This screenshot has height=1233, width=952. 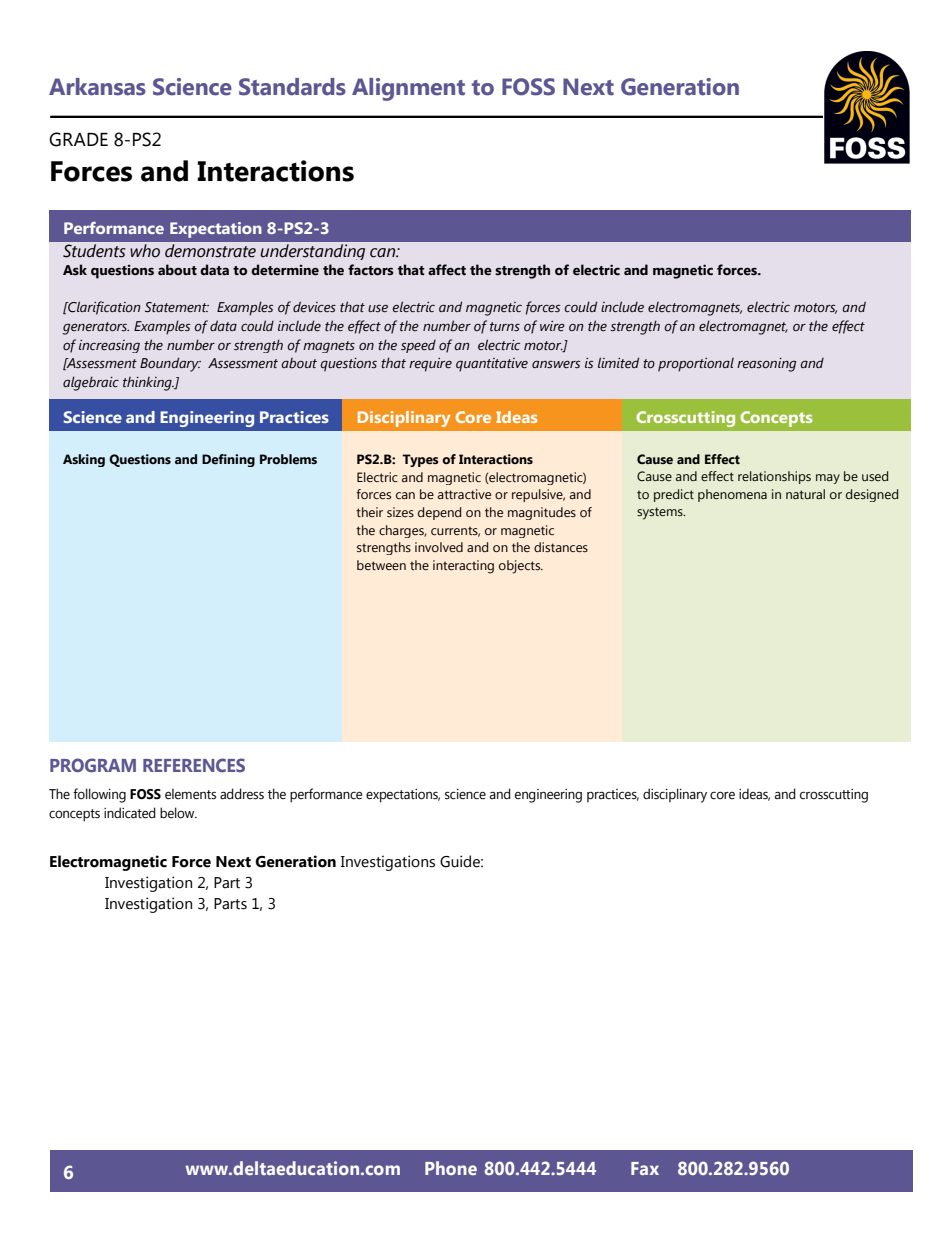 What do you see at coordinates (463, 567) in the screenshot?
I see `interacting` at bounding box center [463, 567].
